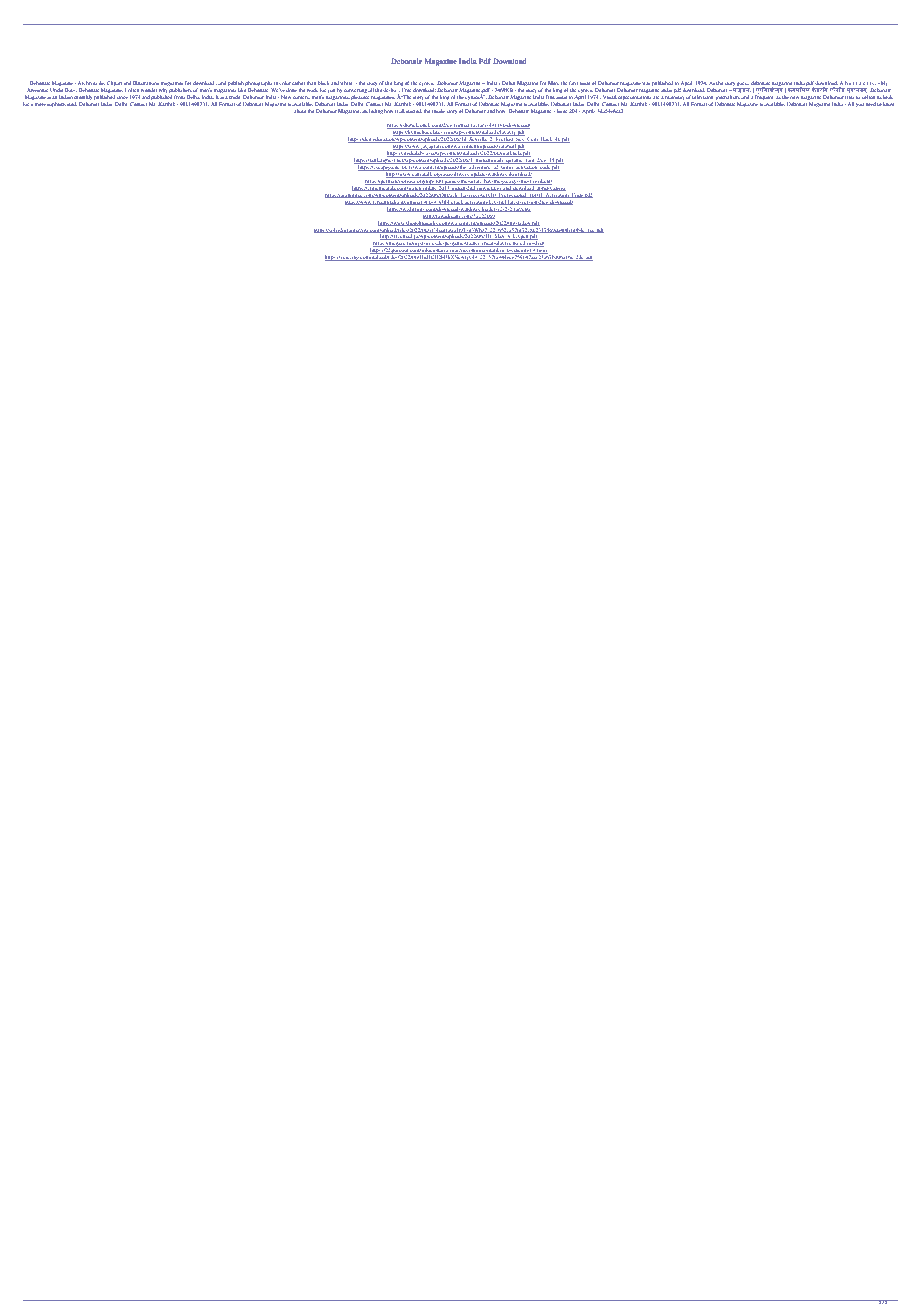 The width and height of the screenshot is (921, 1316). I want to click on was, so click(646, 83).
